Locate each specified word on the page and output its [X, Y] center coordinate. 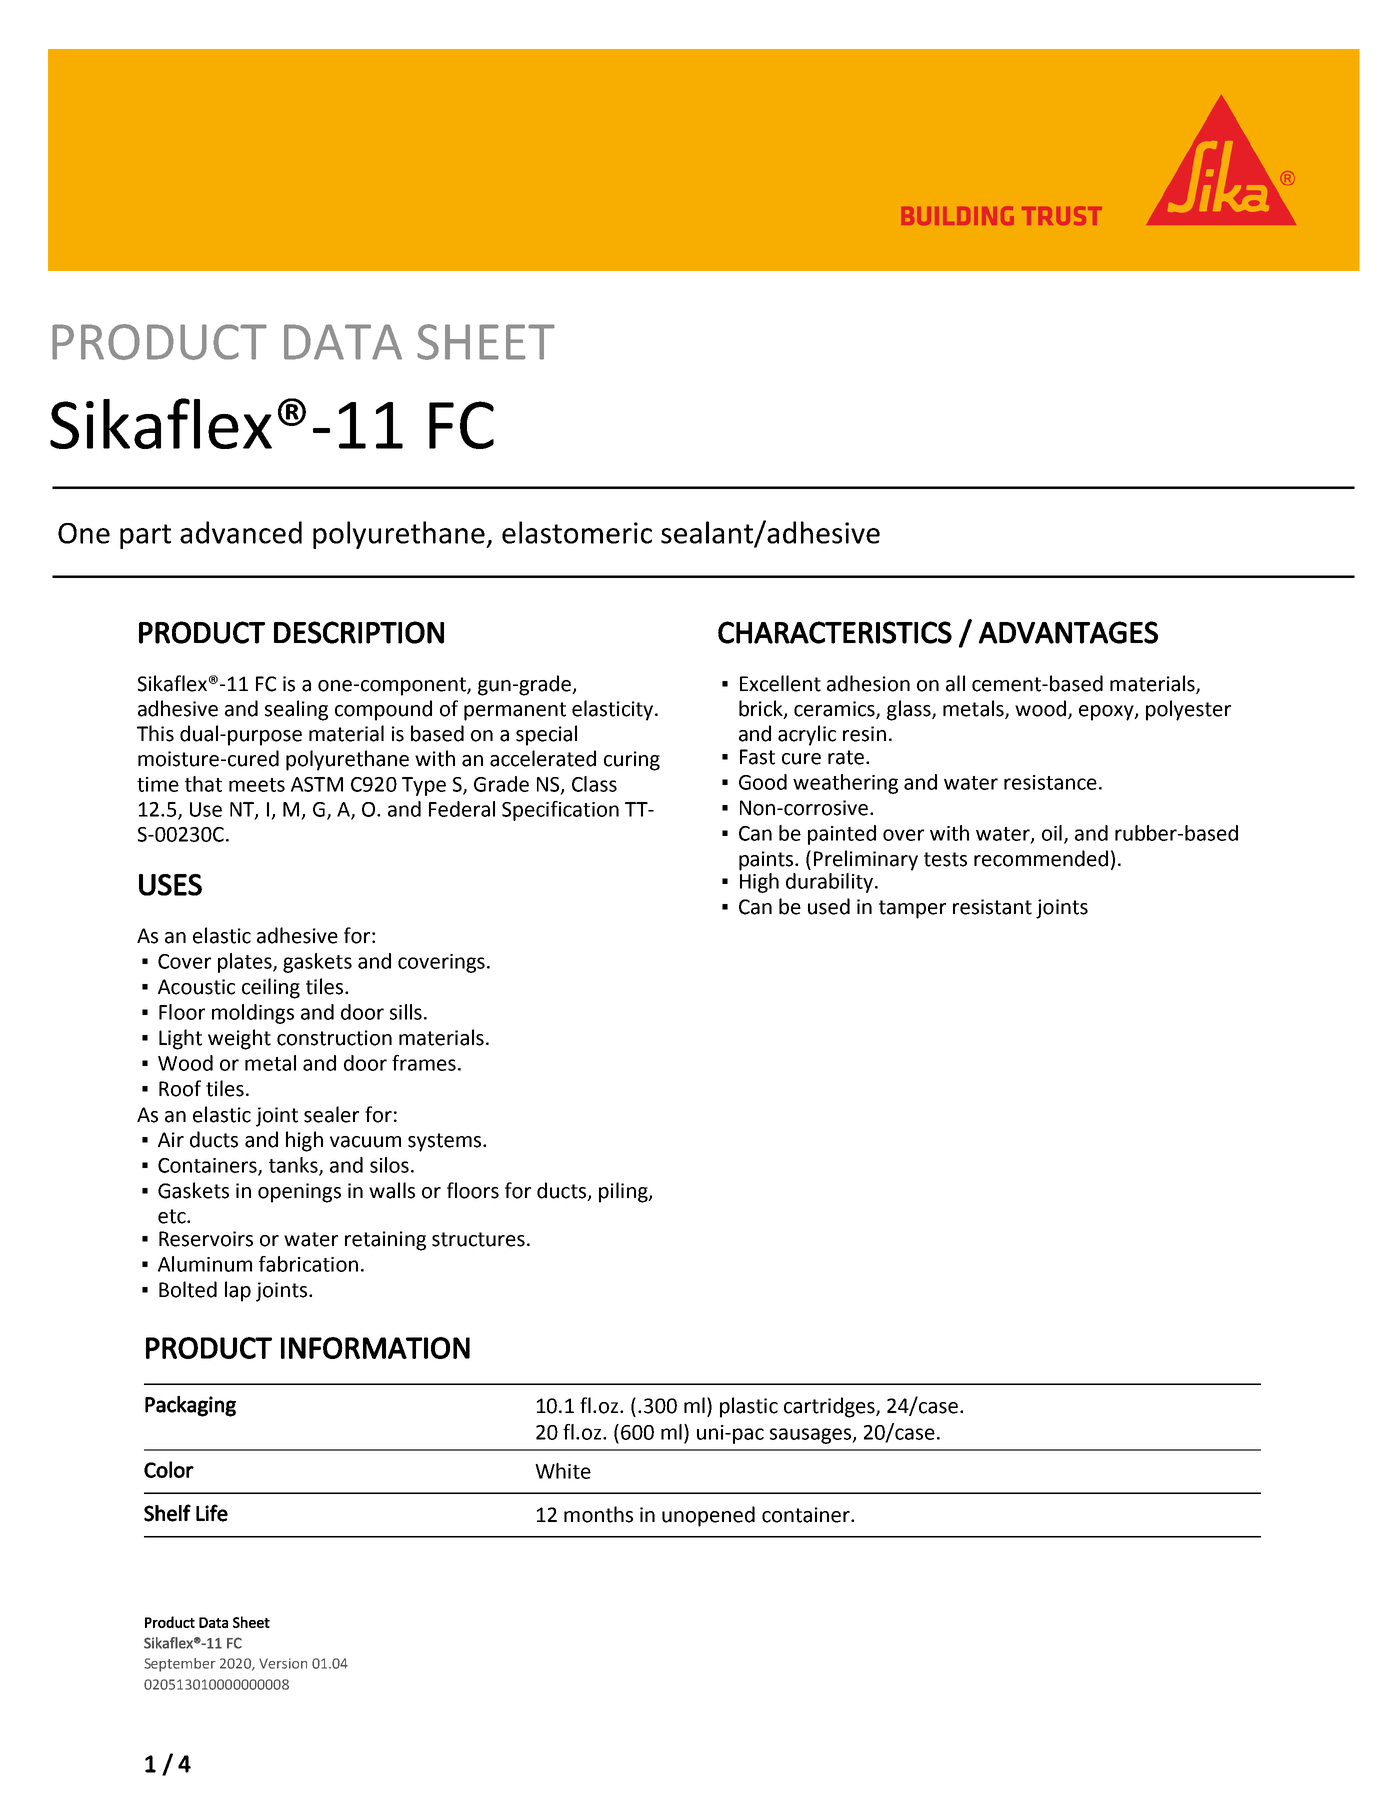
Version [283, 1663]
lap [238, 1291]
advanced [241, 532]
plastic [749, 1407]
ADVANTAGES [1068, 632]
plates [246, 963]
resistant [992, 907]
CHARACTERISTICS [835, 632]
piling [624, 1192]
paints [767, 861]
